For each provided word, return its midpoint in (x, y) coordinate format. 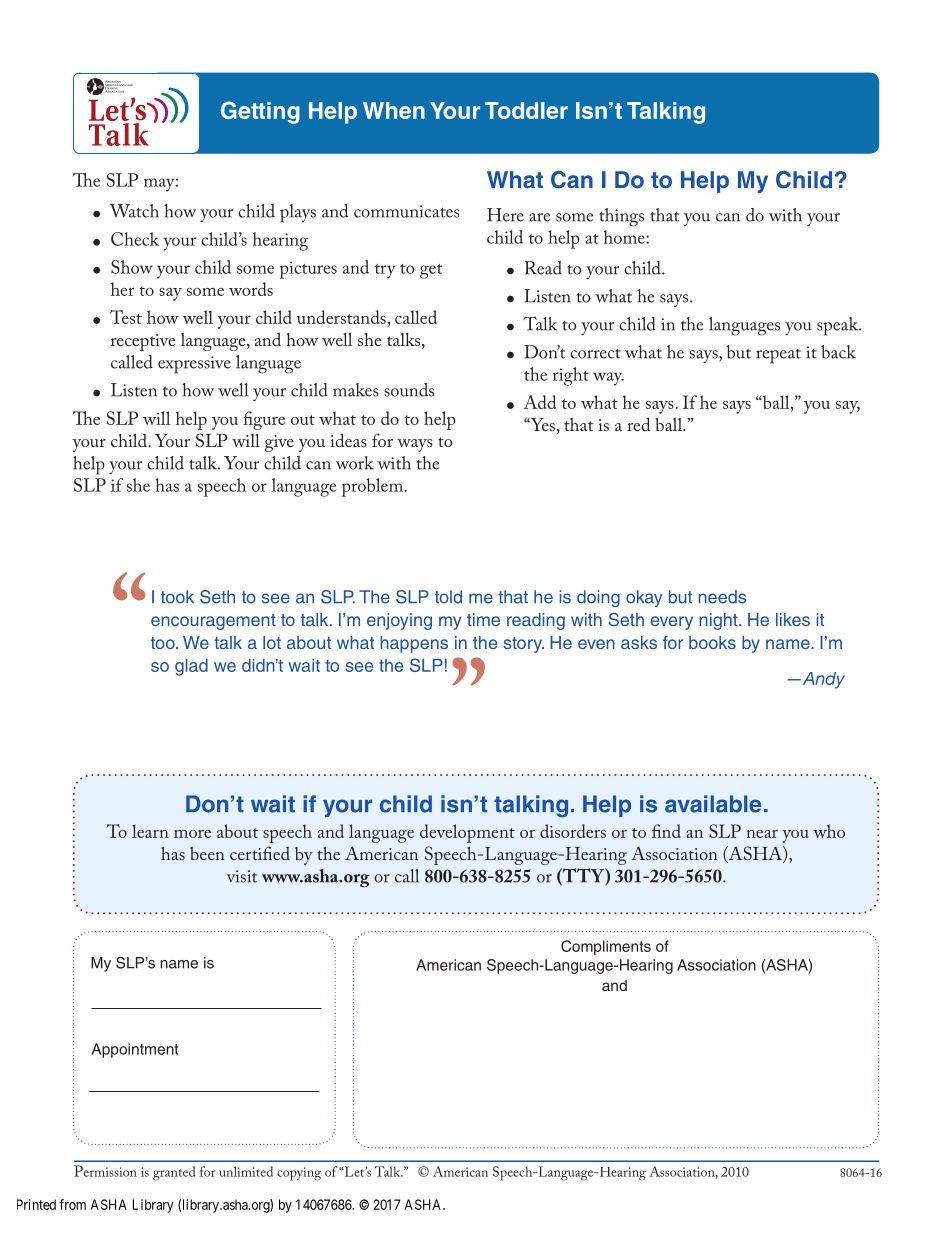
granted (174, 1173)
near (762, 834)
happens (414, 644)
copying (299, 1174)
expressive (194, 365)
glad (191, 667)
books (712, 642)
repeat (778, 356)
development (467, 833)
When (394, 110)
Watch (134, 211)
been (207, 853)
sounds (409, 390)
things (621, 217)
